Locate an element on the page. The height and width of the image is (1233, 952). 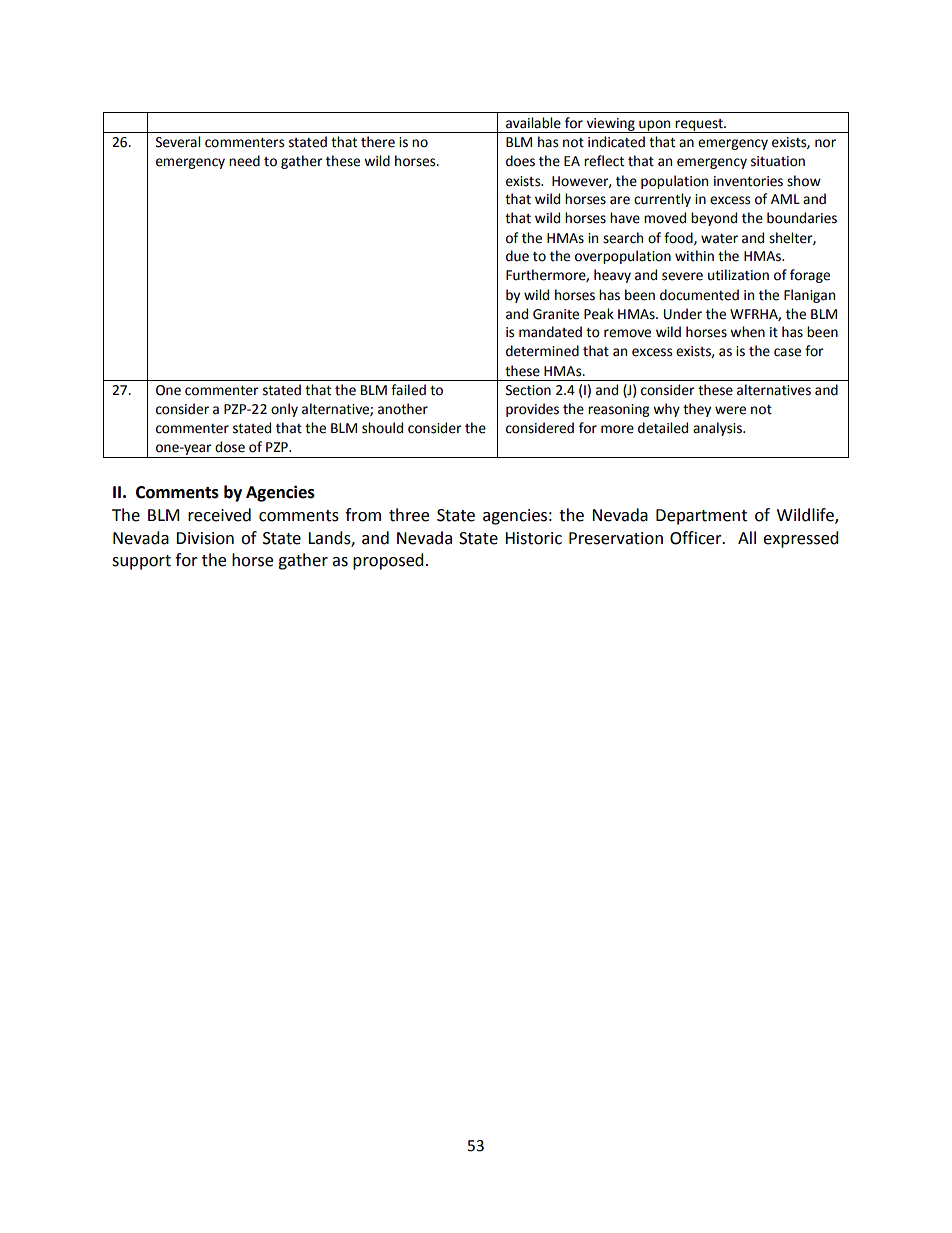
should is located at coordinates (382, 428).
